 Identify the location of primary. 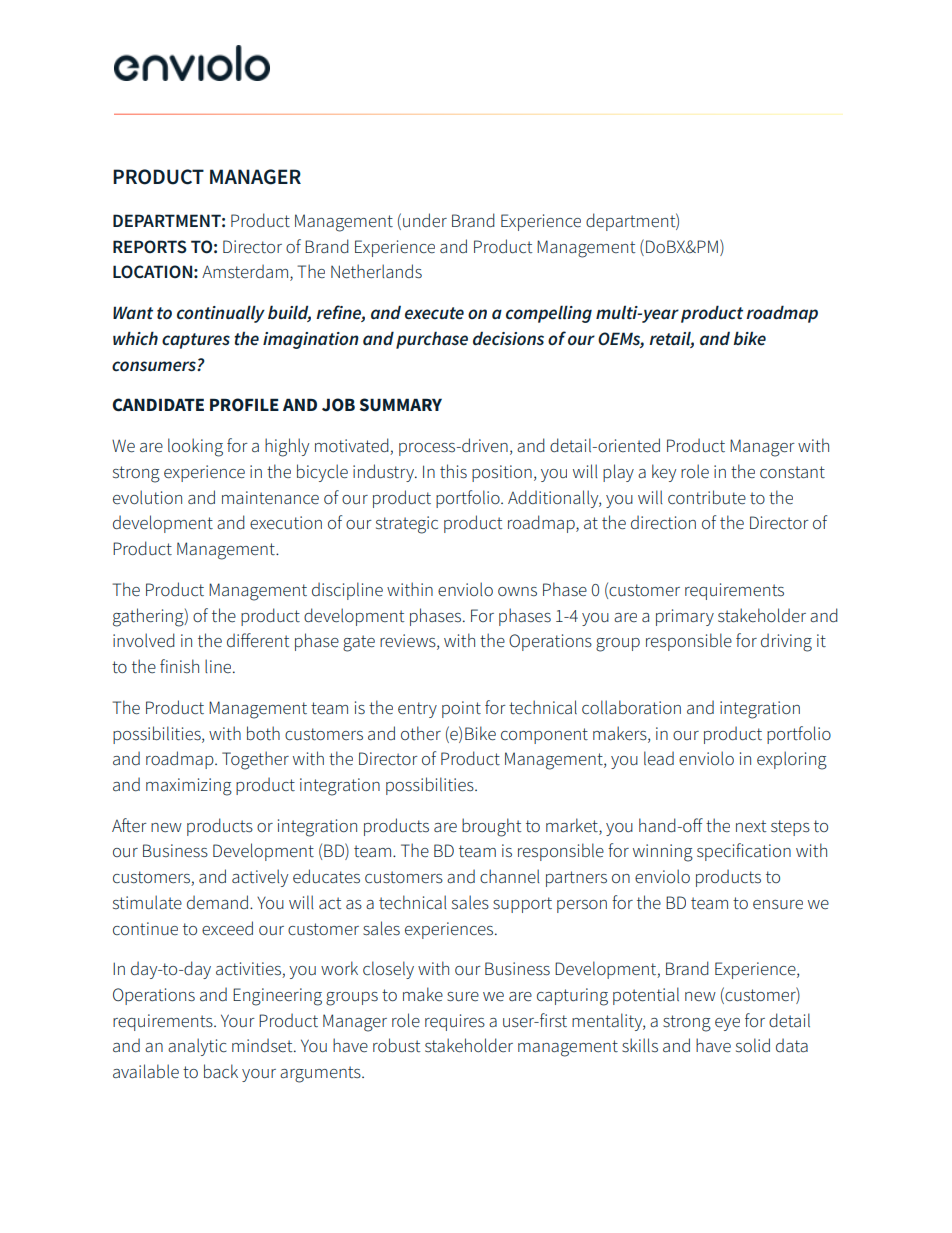
(685, 617).
